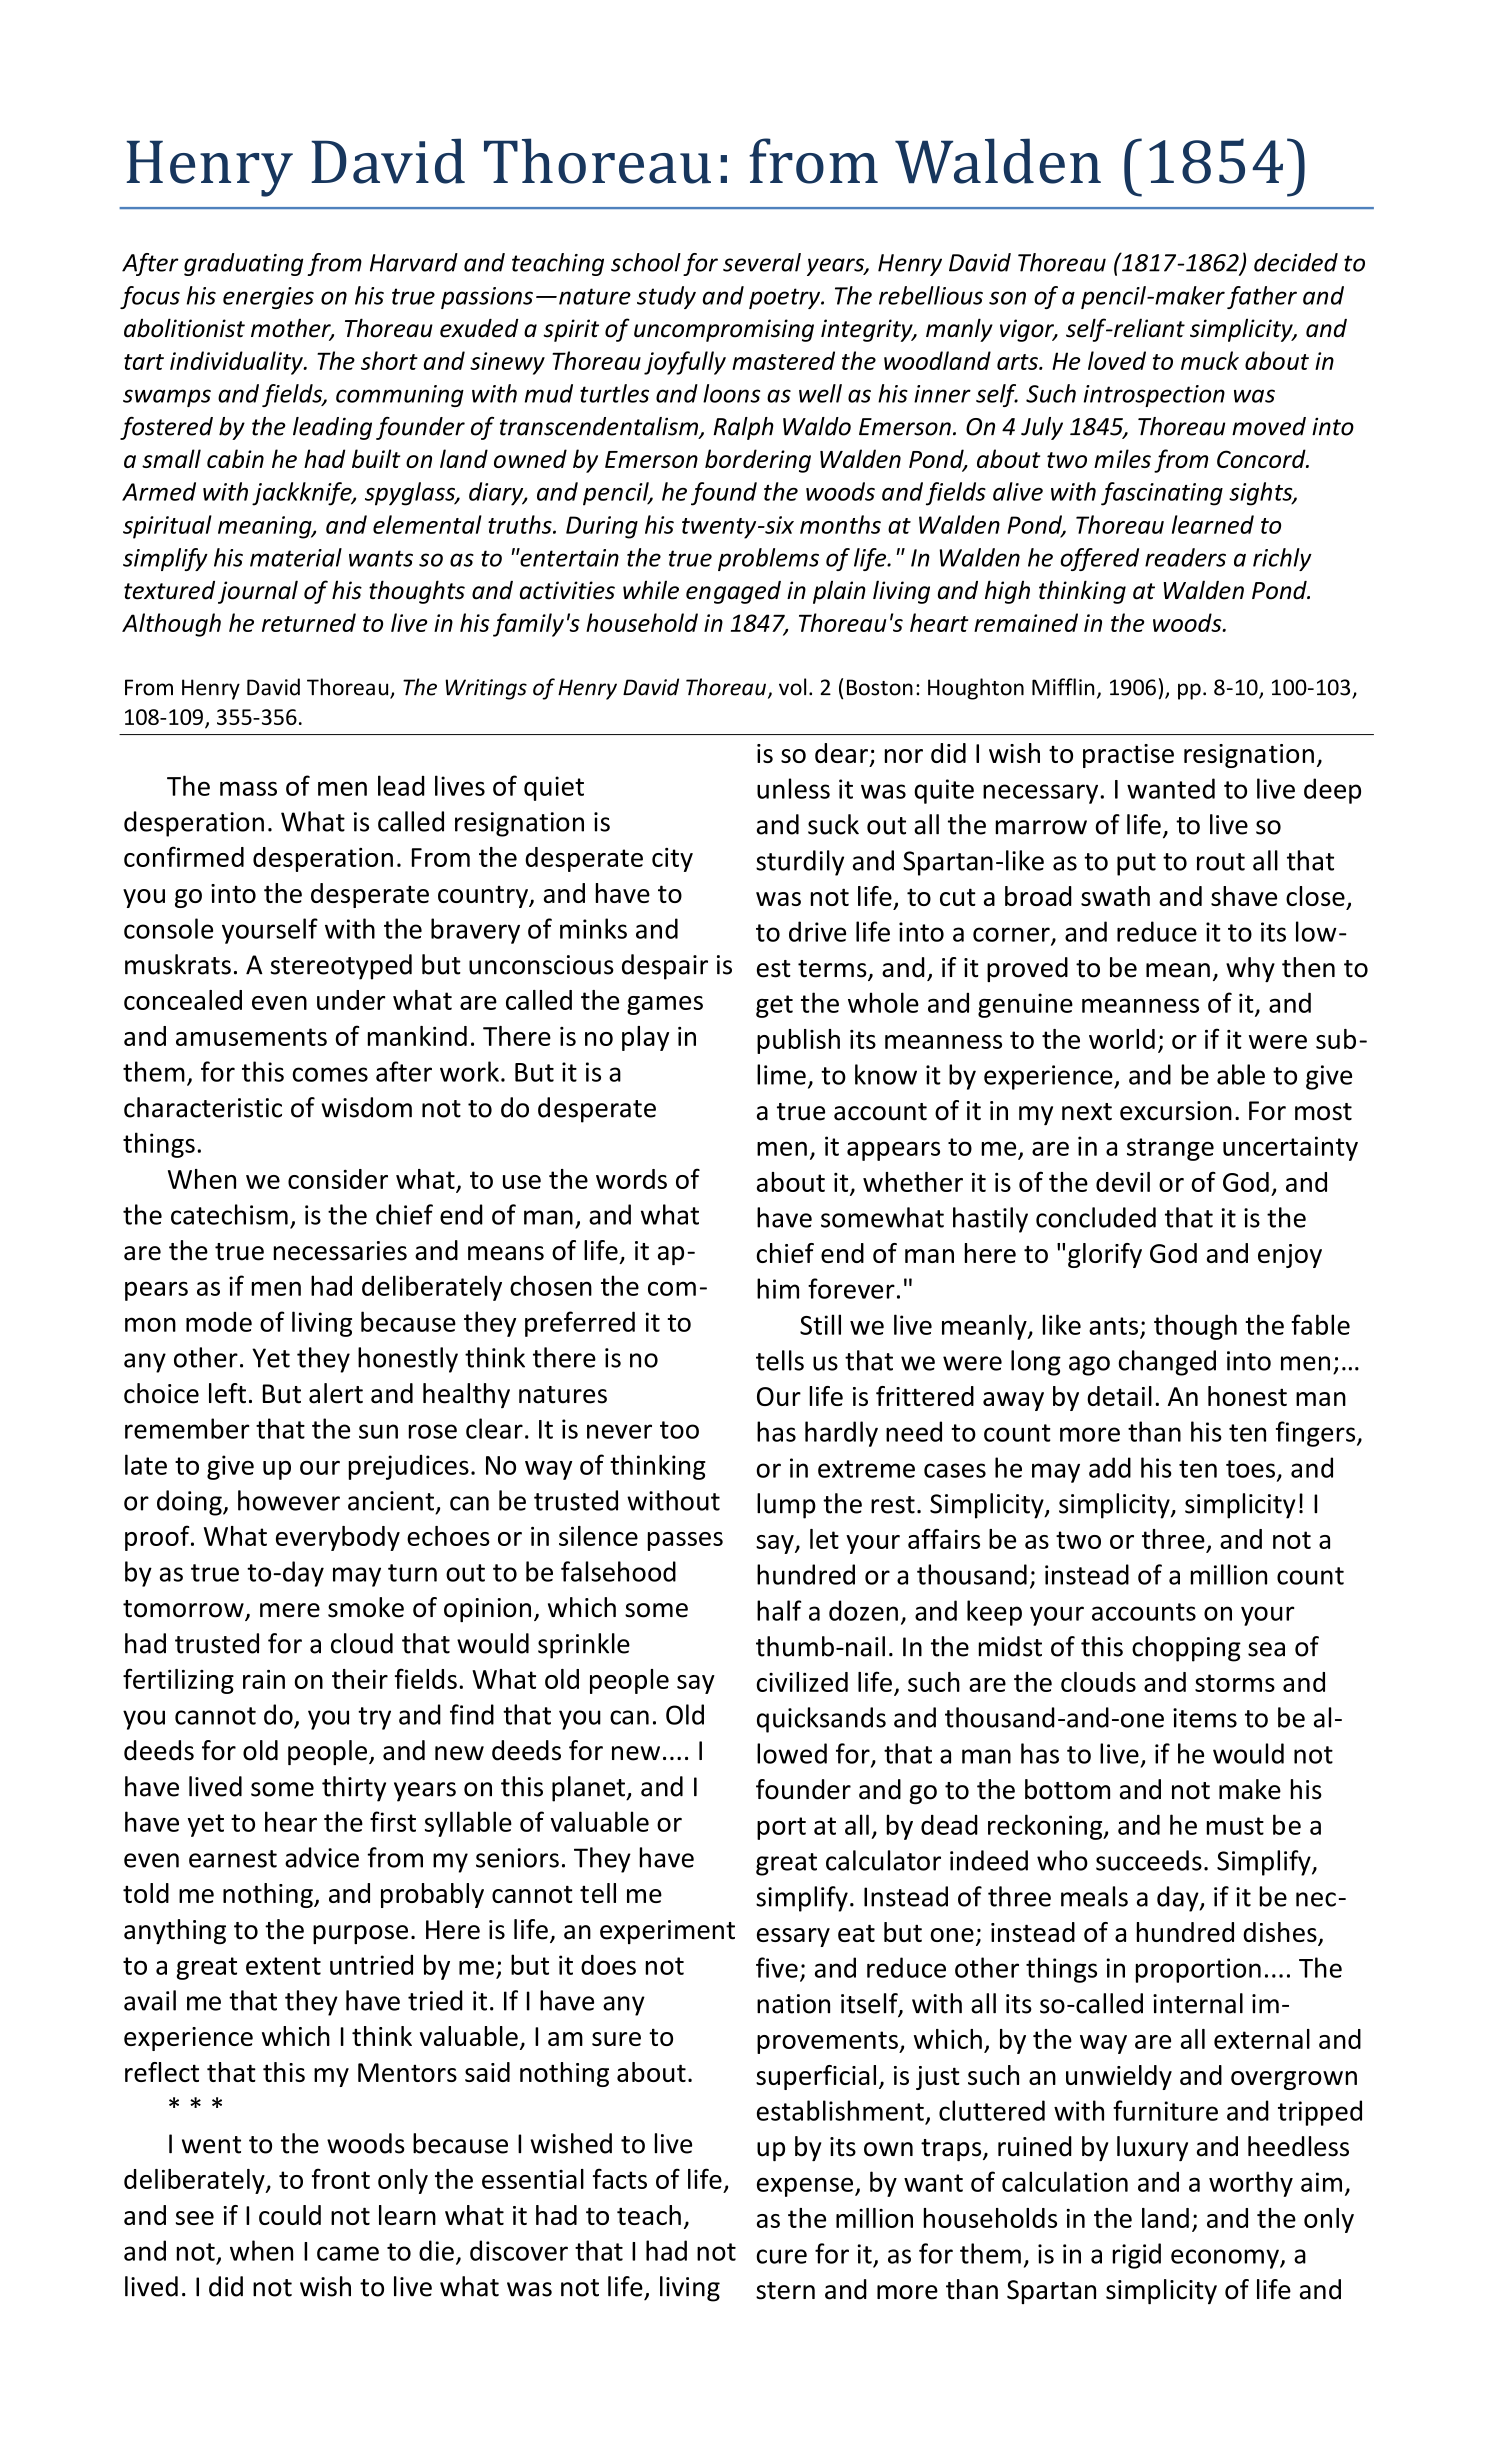  What do you see at coordinates (724, 330) in the screenshot?
I see `uncompromising` at bounding box center [724, 330].
